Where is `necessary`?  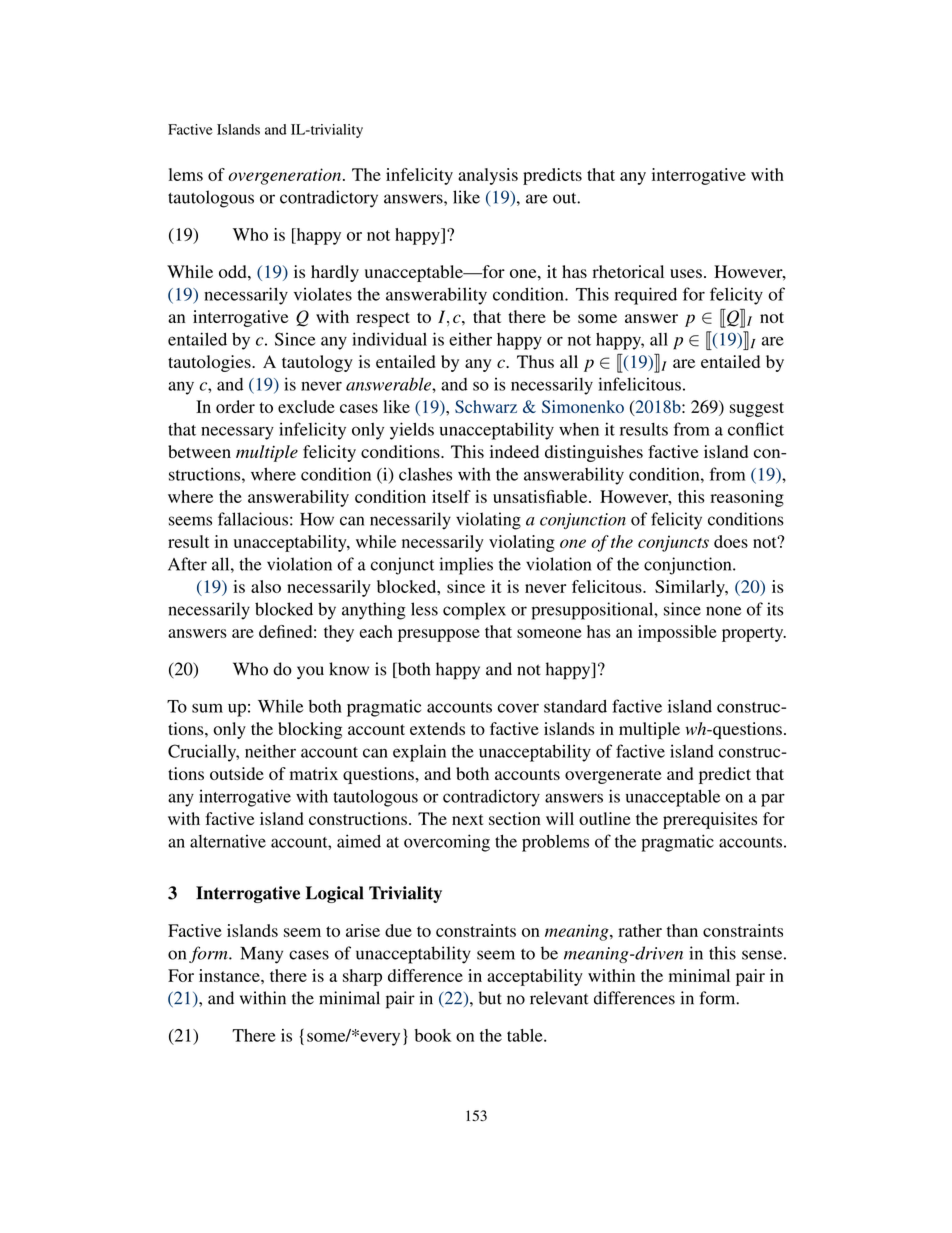 necessary is located at coordinates (237, 433).
